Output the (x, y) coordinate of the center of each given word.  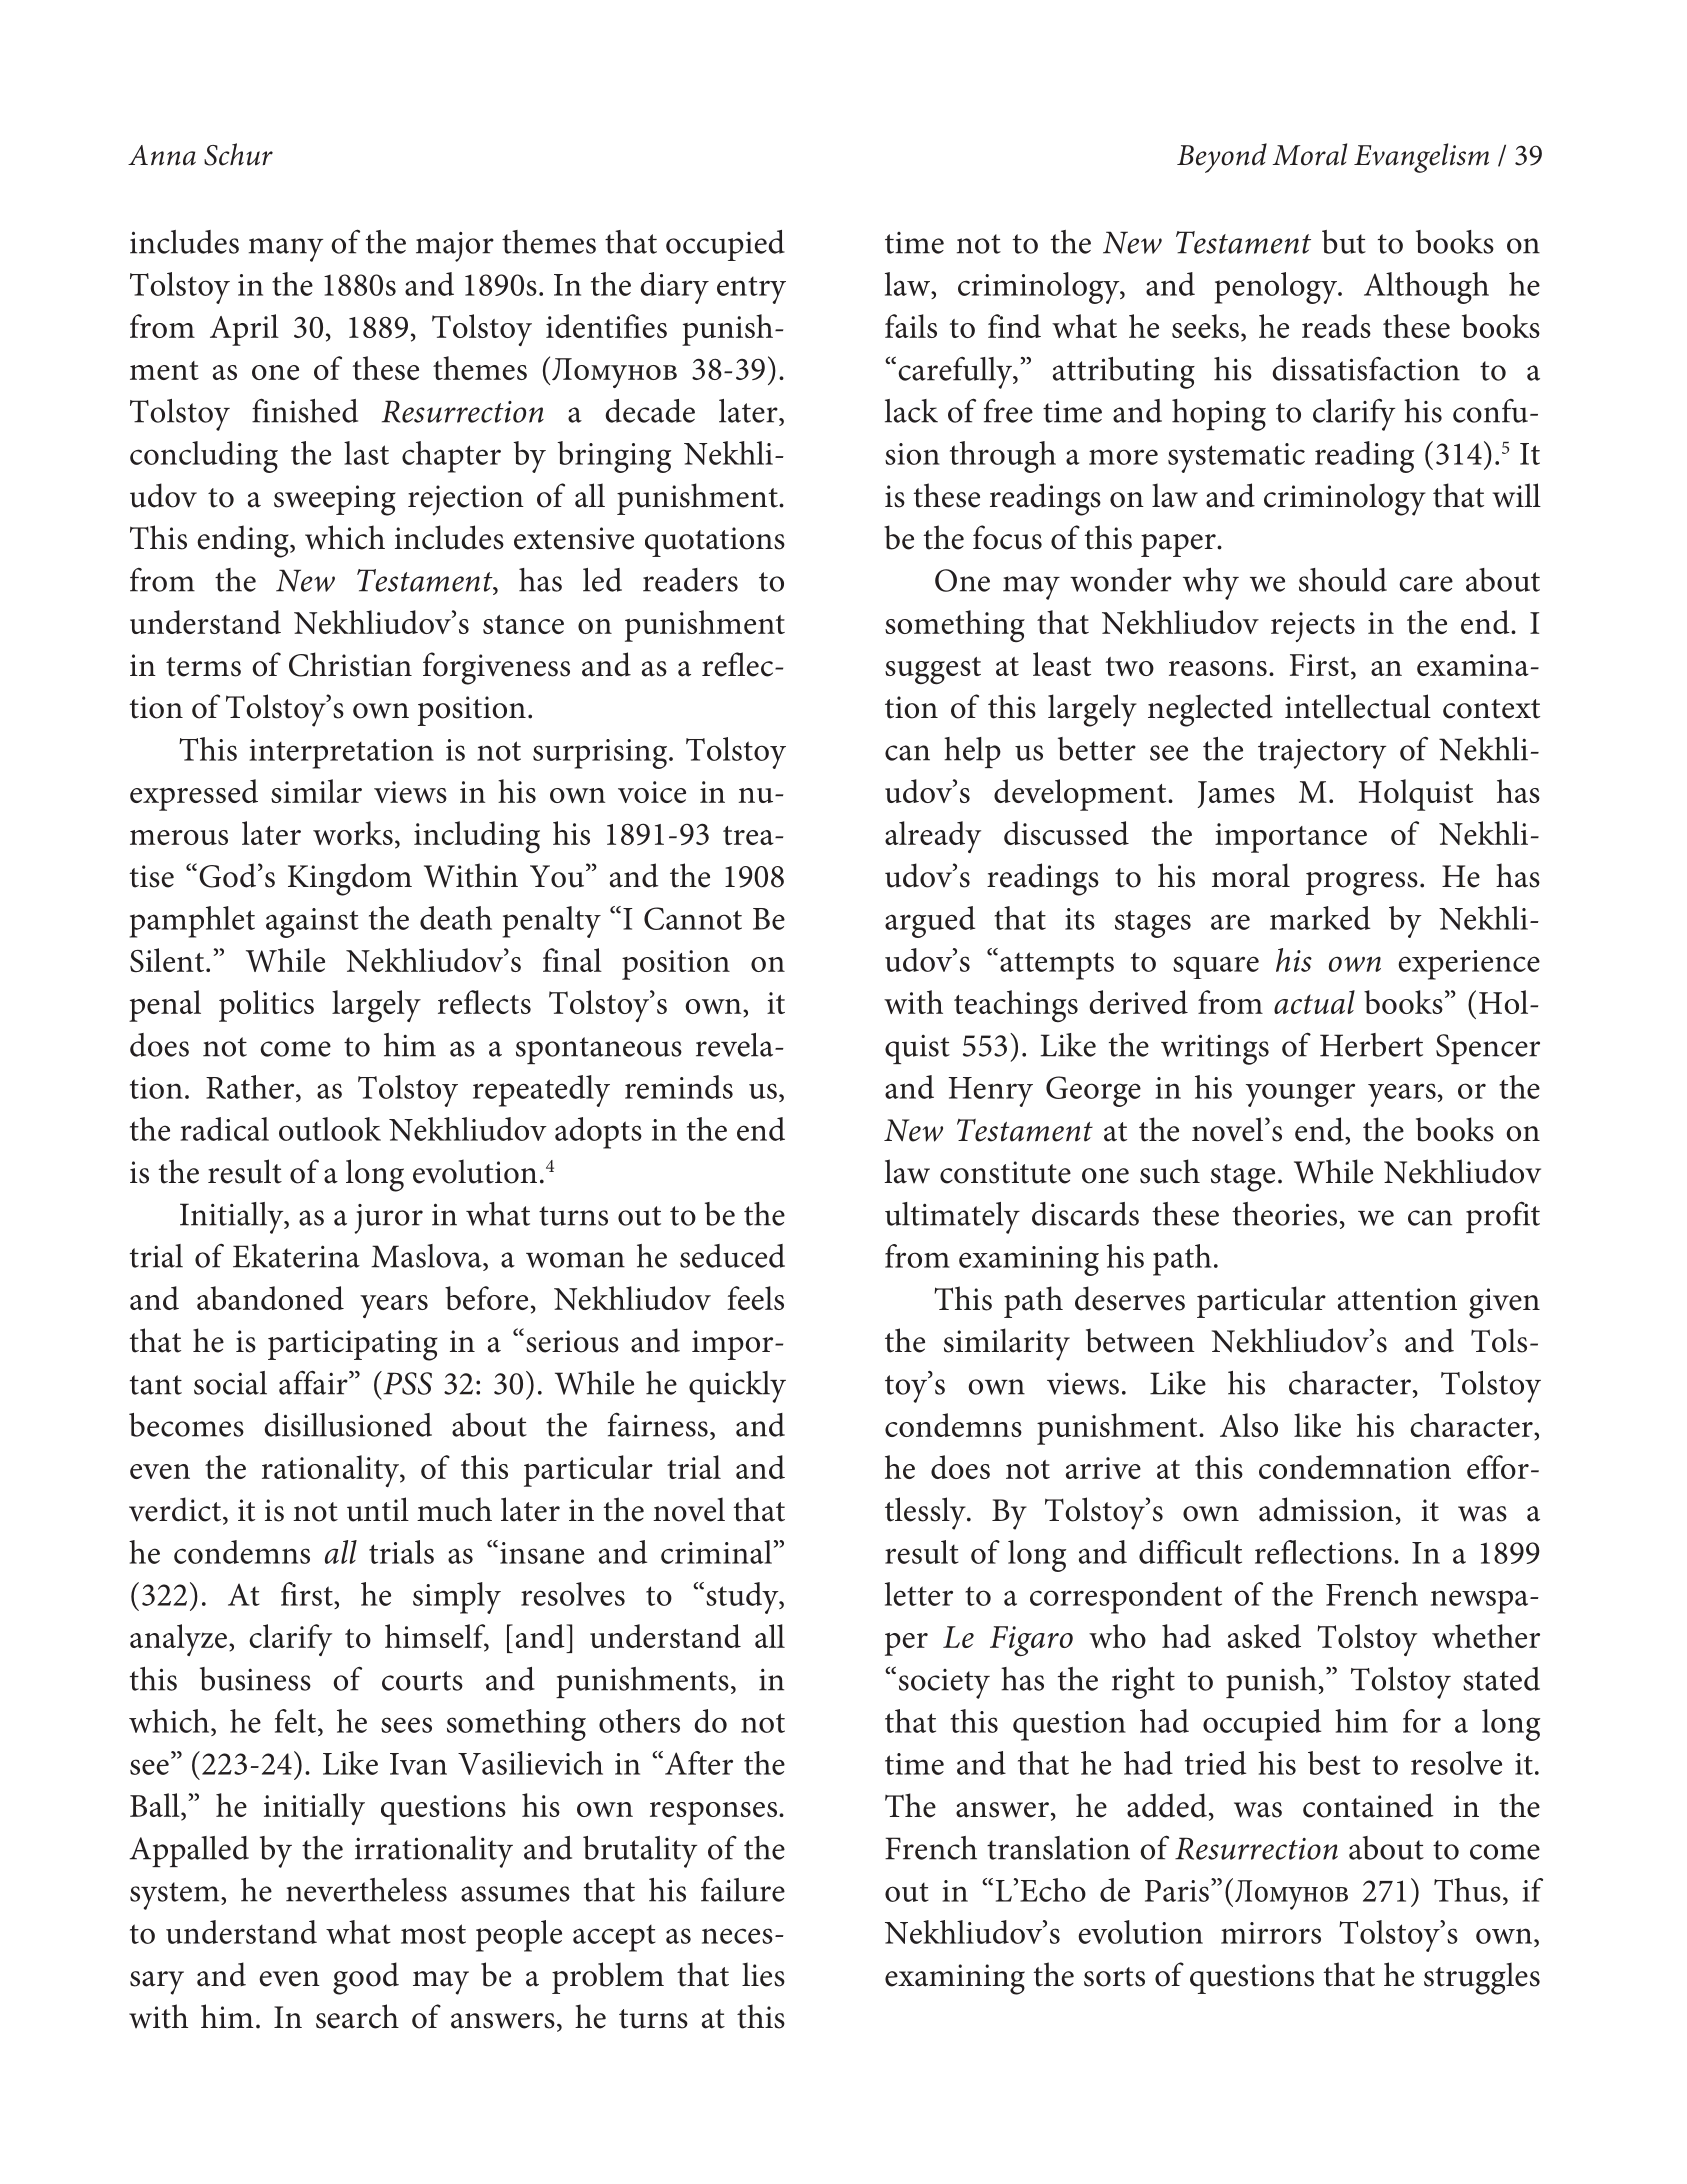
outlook (330, 1129)
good (366, 1978)
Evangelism (1421, 158)
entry (751, 290)
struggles (1482, 1978)
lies (763, 1974)
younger (1300, 1095)
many (285, 250)
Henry (990, 1092)
